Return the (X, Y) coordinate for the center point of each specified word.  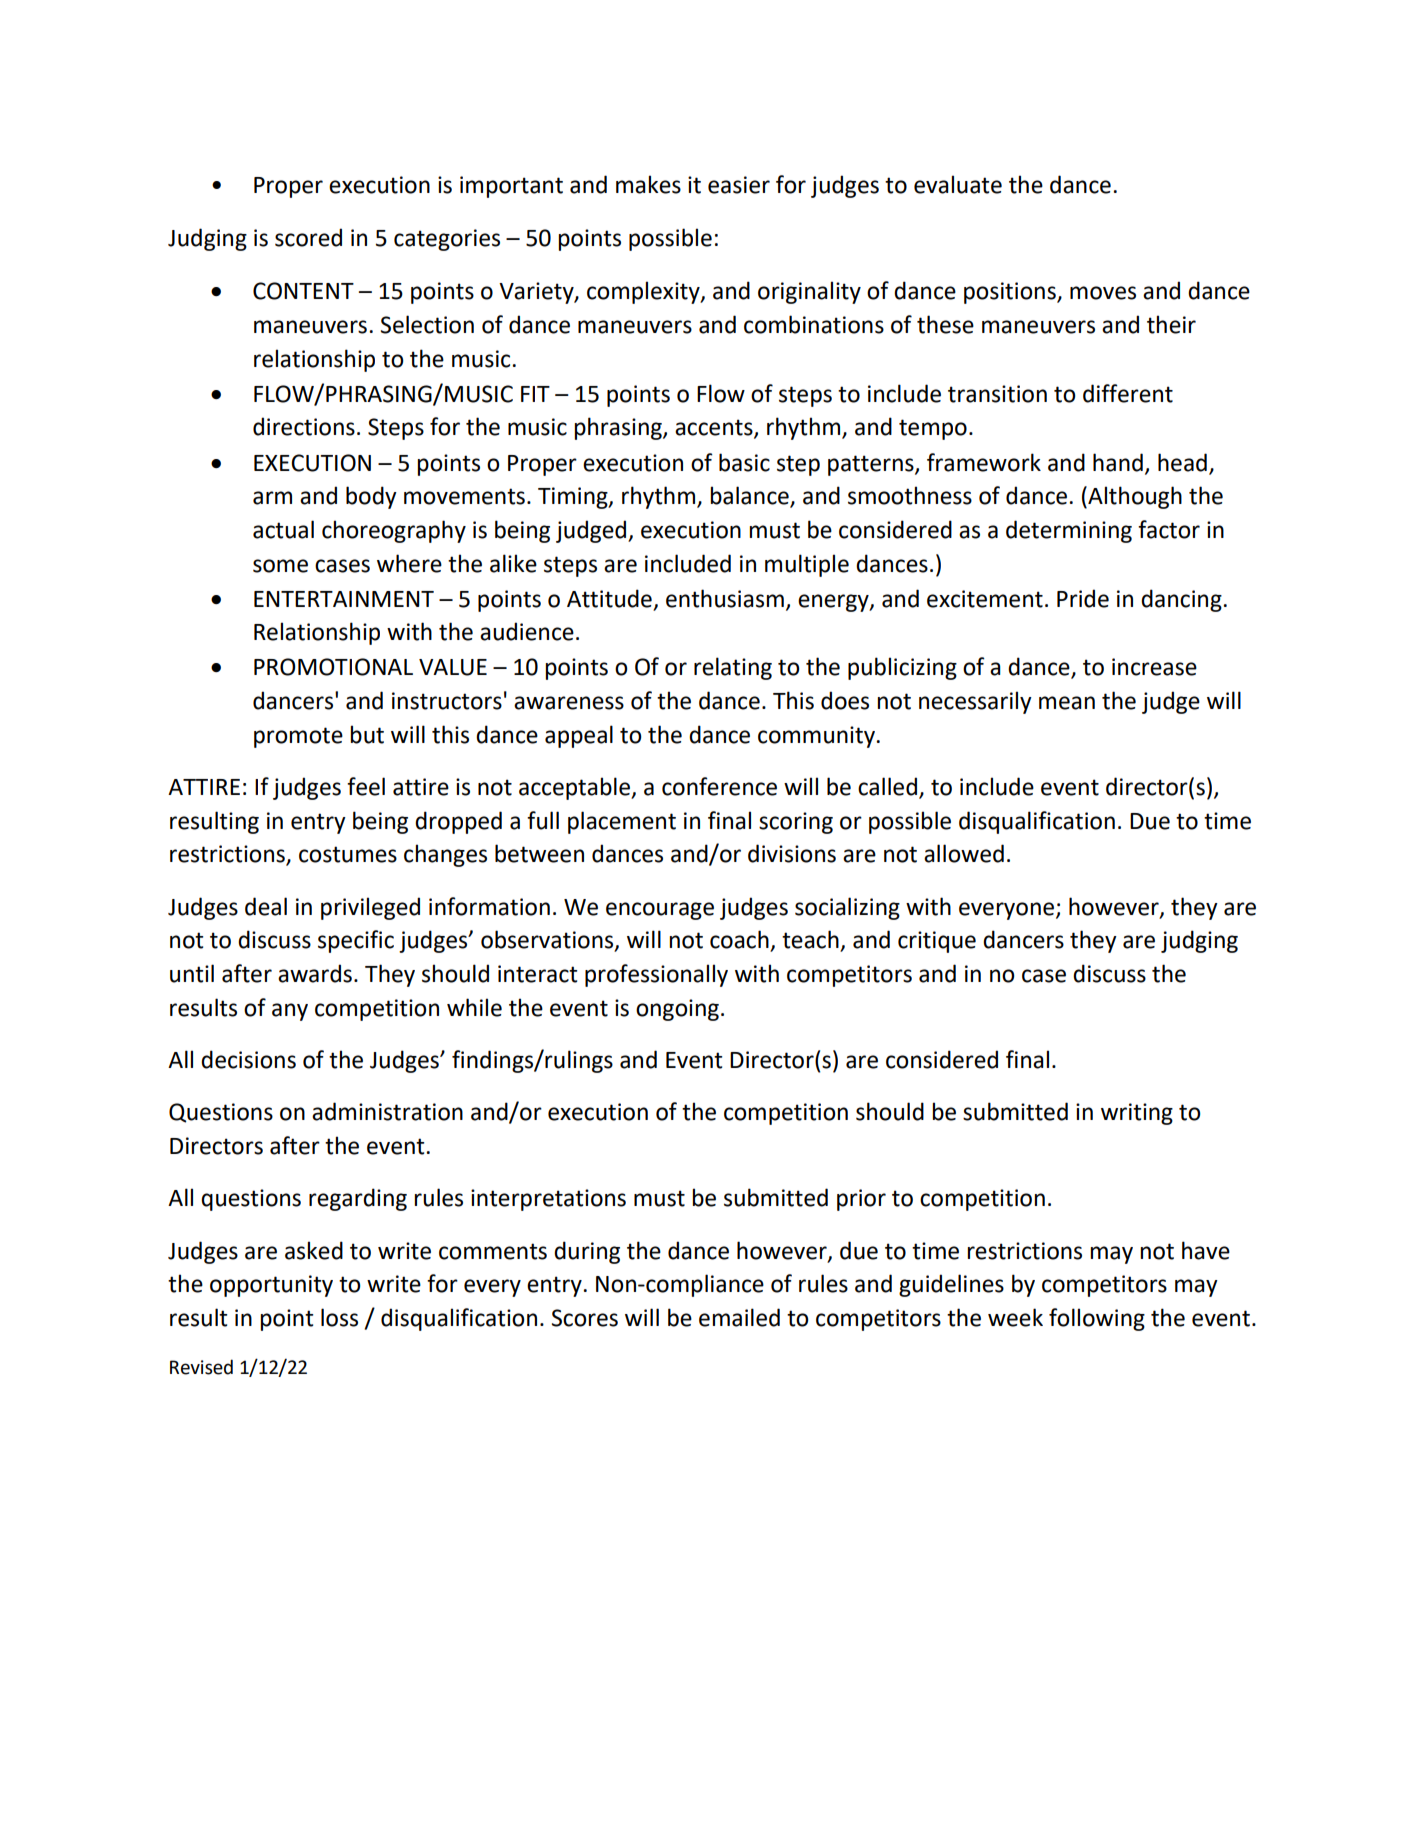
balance (750, 496)
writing (1137, 1114)
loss (339, 1317)
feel (366, 786)
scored (308, 237)
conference (719, 786)
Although (1134, 497)
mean (1067, 703)
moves (1103, 293)
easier (739, 185)
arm (272, 498)
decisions (248, 1059)
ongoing (677, 1010)
